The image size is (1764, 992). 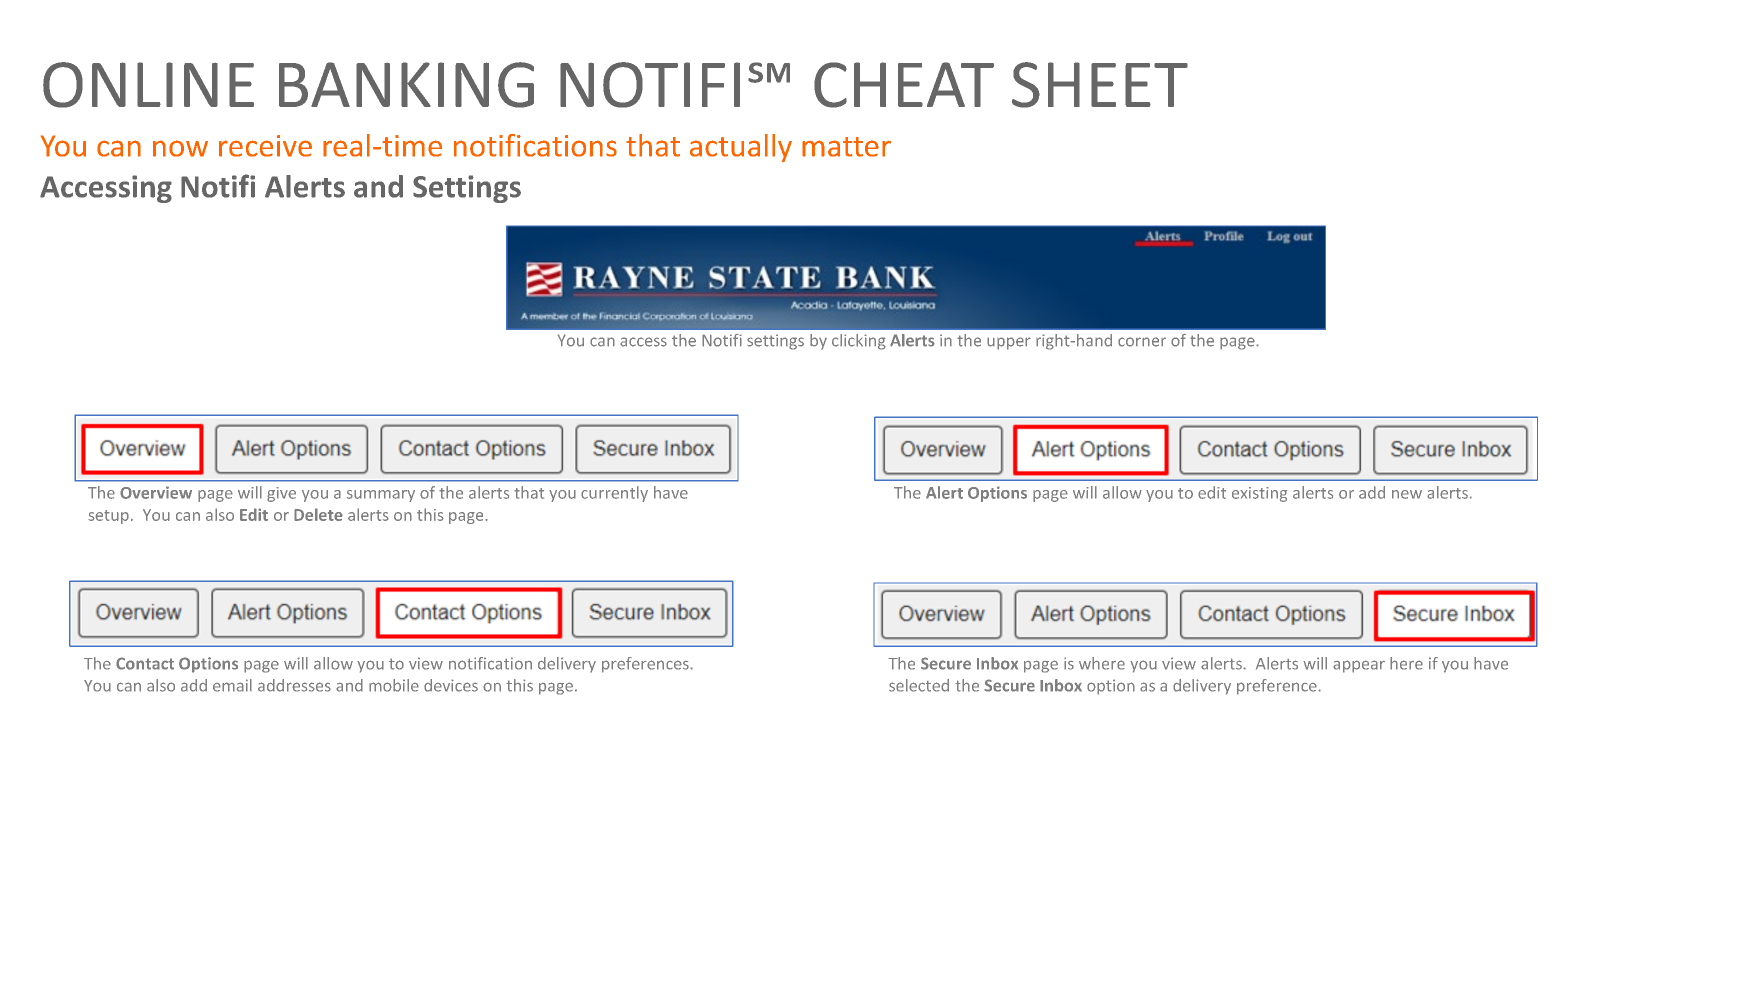 I want to click on existing, so click(x=1259, y=494).
